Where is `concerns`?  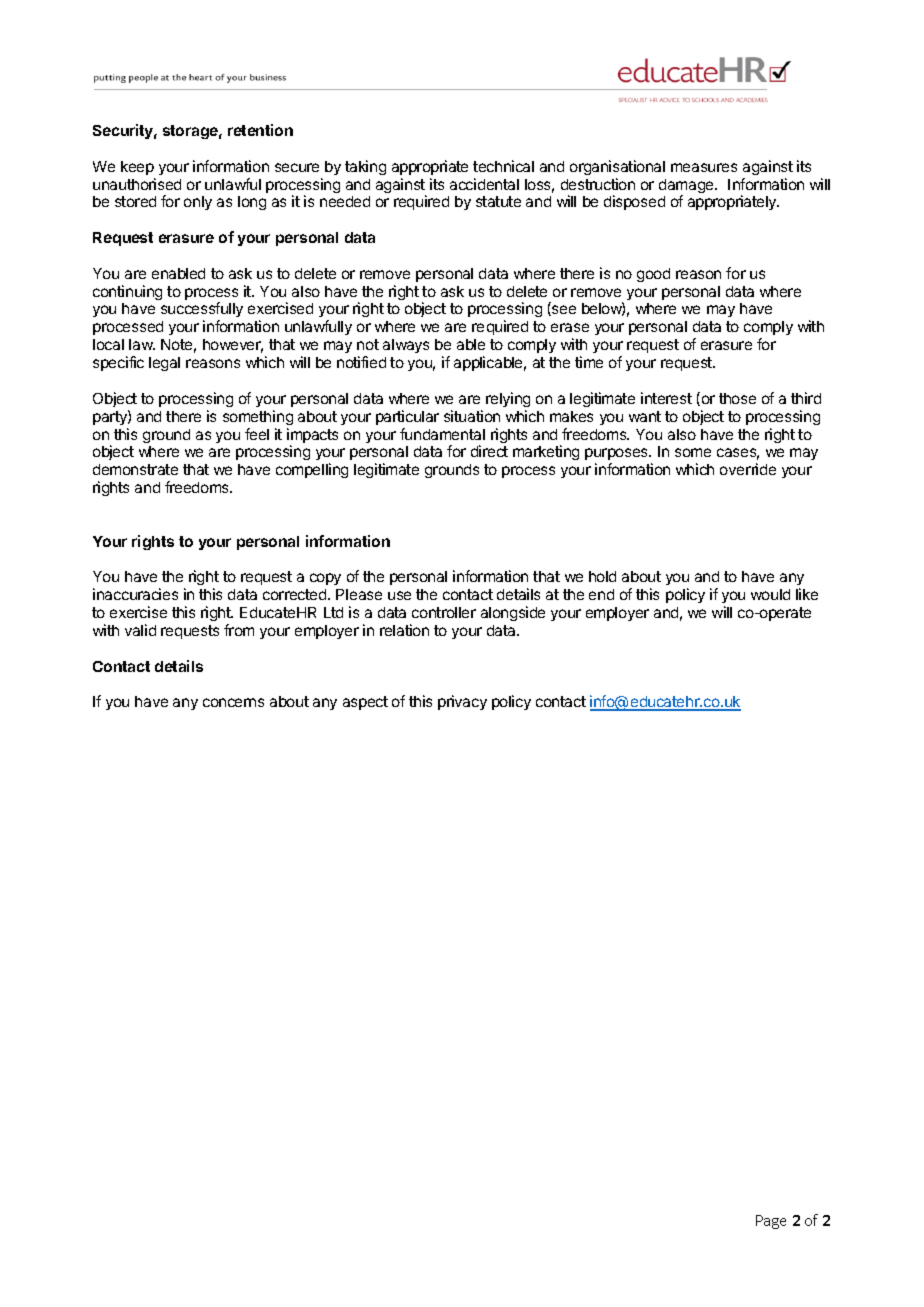
concerns is located at coordinates (233, 702).
